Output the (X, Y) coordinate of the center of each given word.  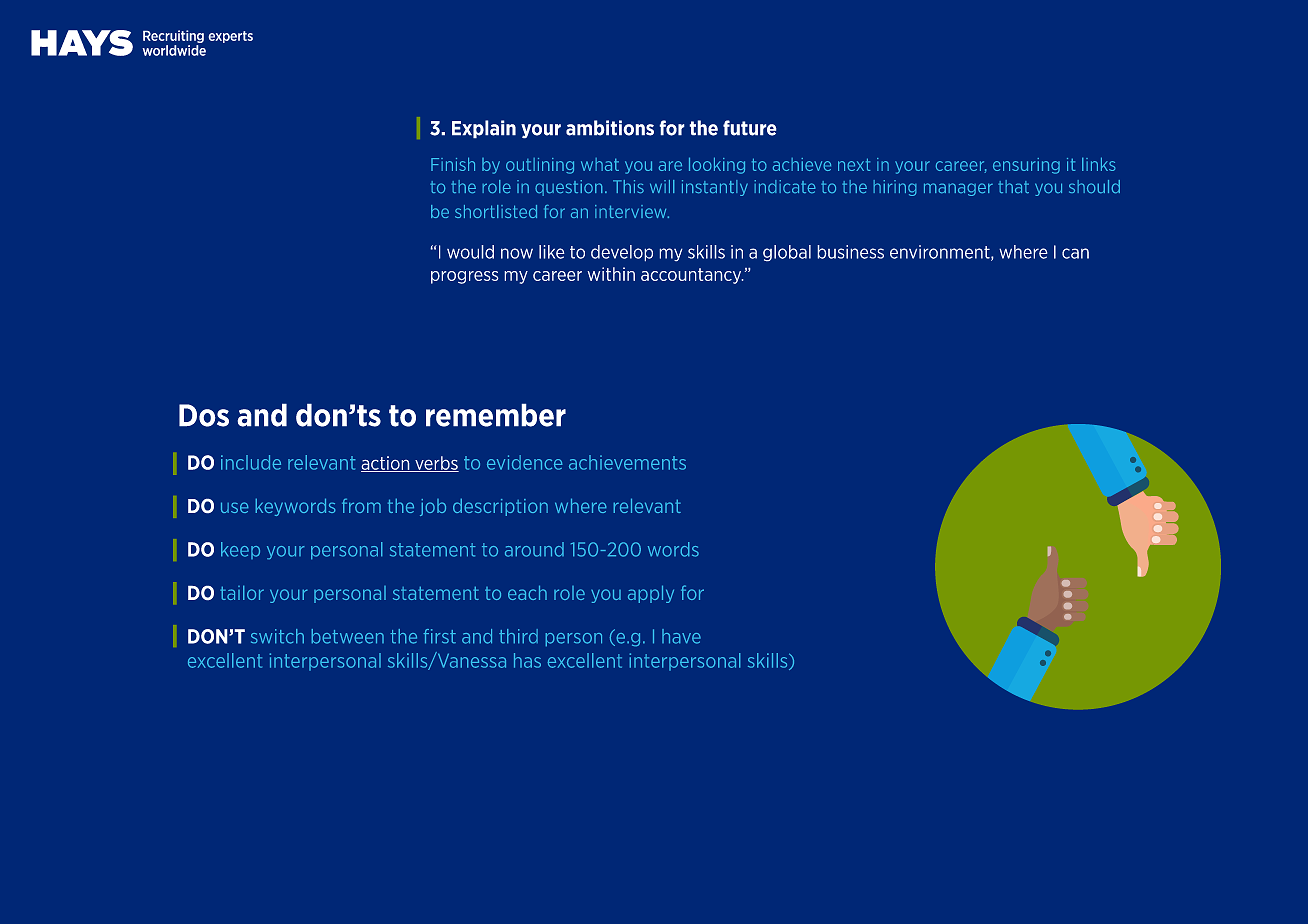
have (681, 636)
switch (277, 636)
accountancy (692, 276)
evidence (525, 462)
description (500, 507)
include (251, 462)
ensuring (1026, 166)
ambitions (610, 128)
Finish (453, 164)
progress (465, 277)
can (1075, 253)
